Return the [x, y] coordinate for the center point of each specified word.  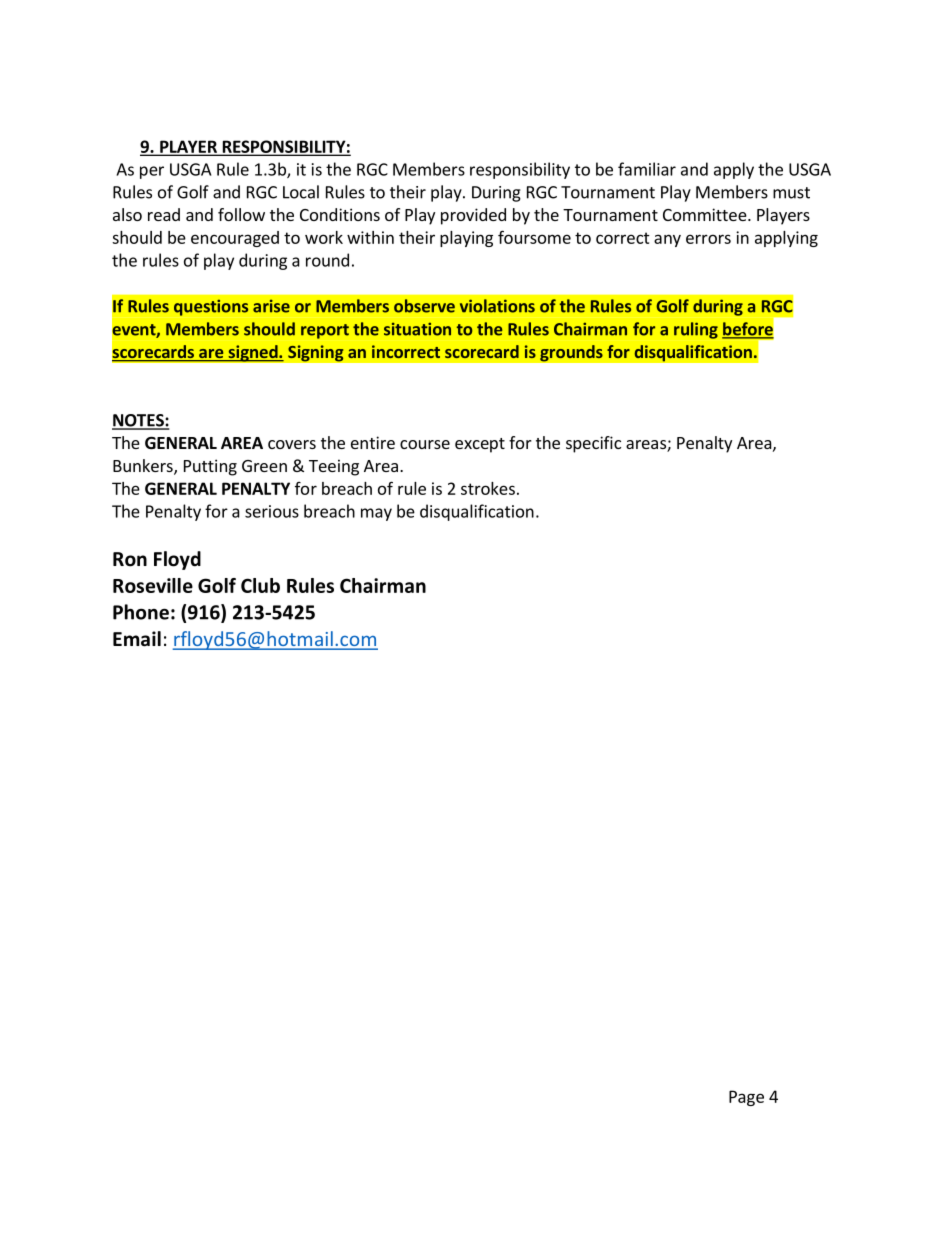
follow [241, 214]
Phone [141, 612]
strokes [488, 488]
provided [473, 216]
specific [593, 444]
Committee [706, 214]
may [376, 514]
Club [260, 585]
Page [746, 1098]
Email [137, 639]
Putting [210, 467]
